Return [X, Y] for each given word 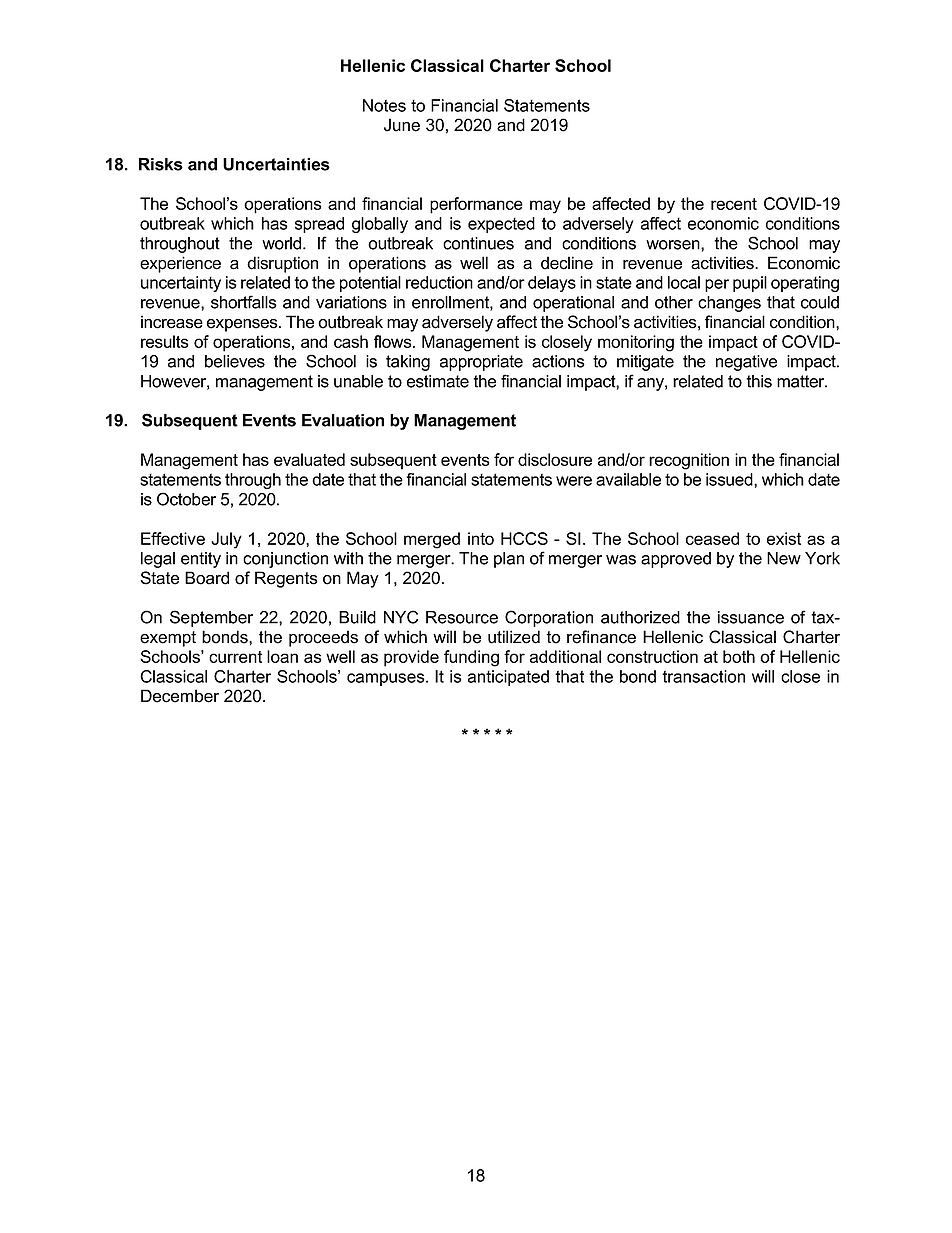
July [226, 540]
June [402, 125]
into [481, 538]
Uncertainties [276, 164]
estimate [438, 381]
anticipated [508, 678]
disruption [282, 264]
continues [478, 243]
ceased [712, 538]
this [759, 381]
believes [235, 361]
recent [734, 204]
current [235, 657]
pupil [750, 284]
